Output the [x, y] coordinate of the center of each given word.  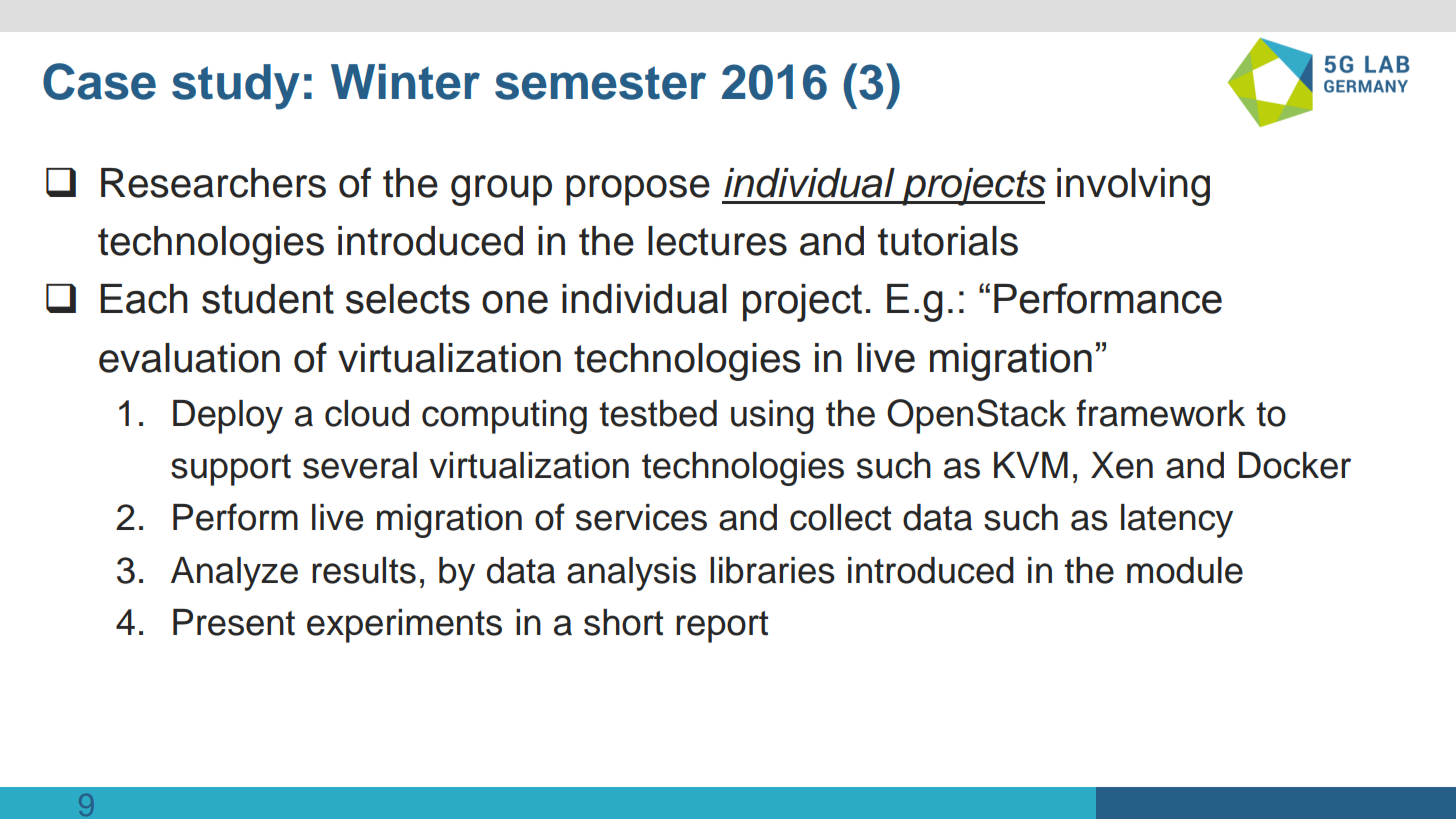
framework [1160, 413]
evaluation [189, 358]
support [231, 470]
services [641, 517]
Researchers [213, 183]
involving [1133, 187]
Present [234, 622]
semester [600, 83]
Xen [1122, 465]
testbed [658, 413]
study [236, 87]
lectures [717, 241]
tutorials [948, 241]
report [722, 627]
